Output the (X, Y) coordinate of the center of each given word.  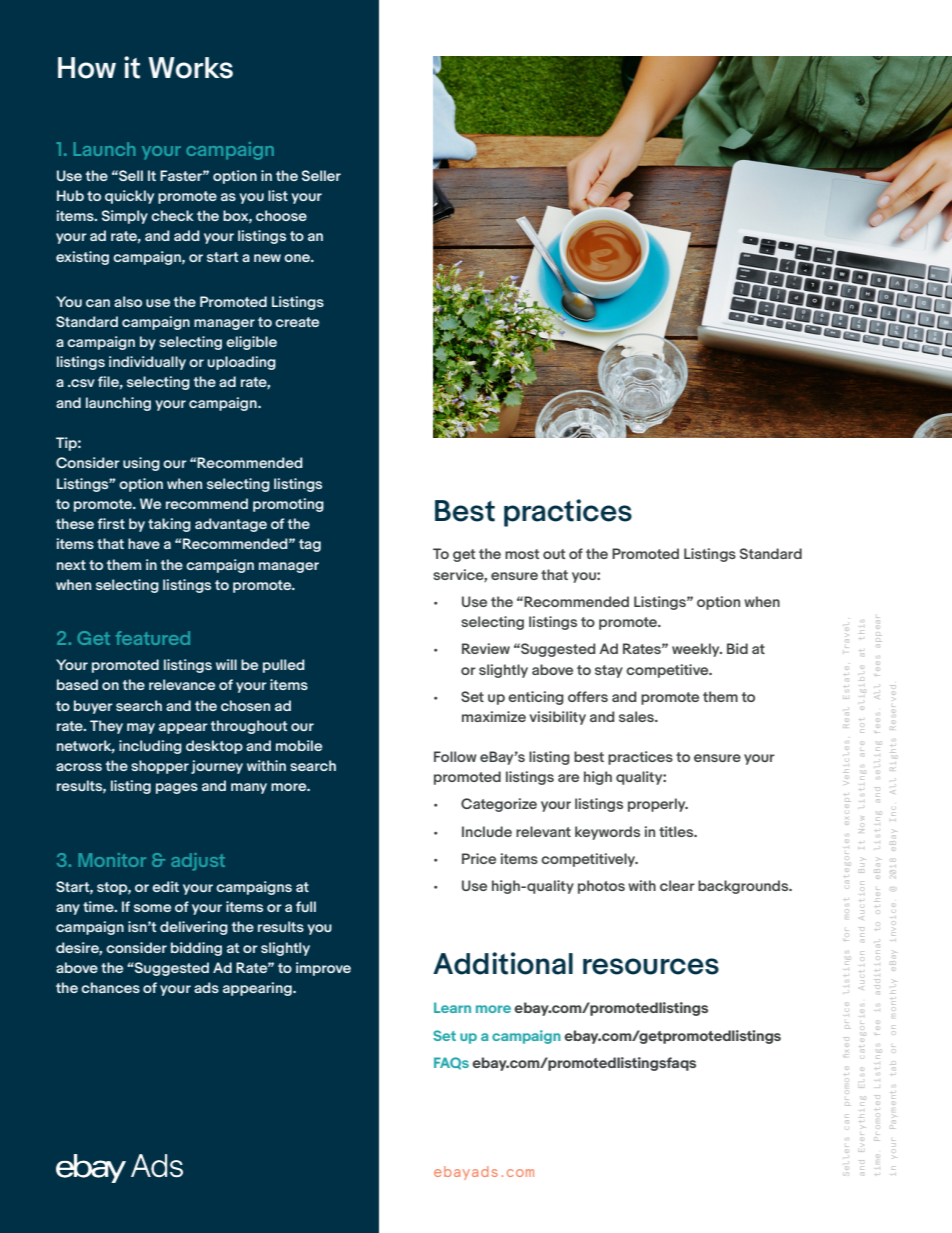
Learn (452, 1007)
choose (281, 215)
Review (486, 648)
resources (651, 966)
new (267, 258)
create (297, 322)
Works (190, 68)
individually (147, 363)
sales (637, 716)
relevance (182, 684)
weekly (697, 650)
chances (110, 987)
